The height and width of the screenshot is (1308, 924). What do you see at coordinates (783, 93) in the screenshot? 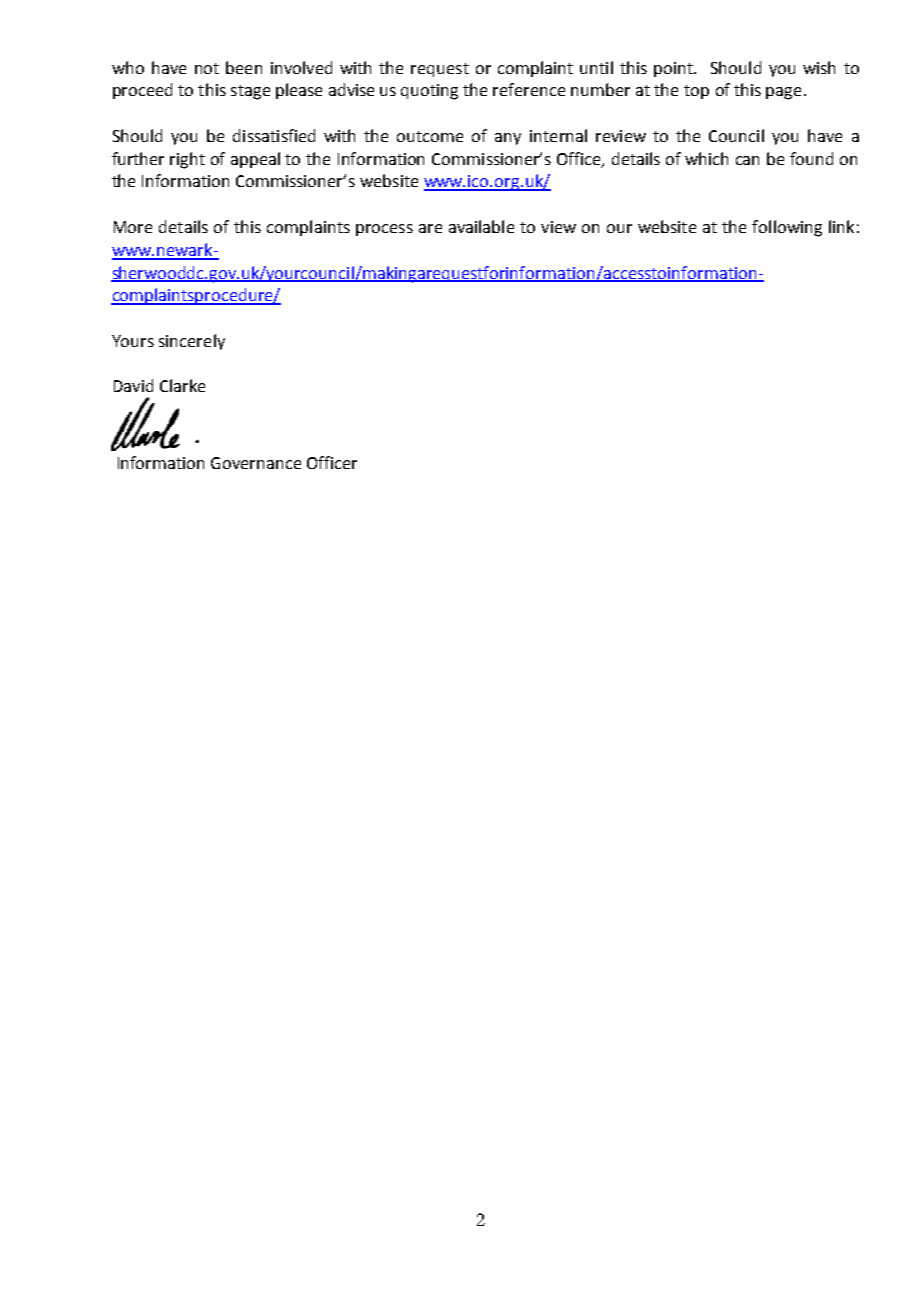
I see `page` at bounding box center [783, 93].
